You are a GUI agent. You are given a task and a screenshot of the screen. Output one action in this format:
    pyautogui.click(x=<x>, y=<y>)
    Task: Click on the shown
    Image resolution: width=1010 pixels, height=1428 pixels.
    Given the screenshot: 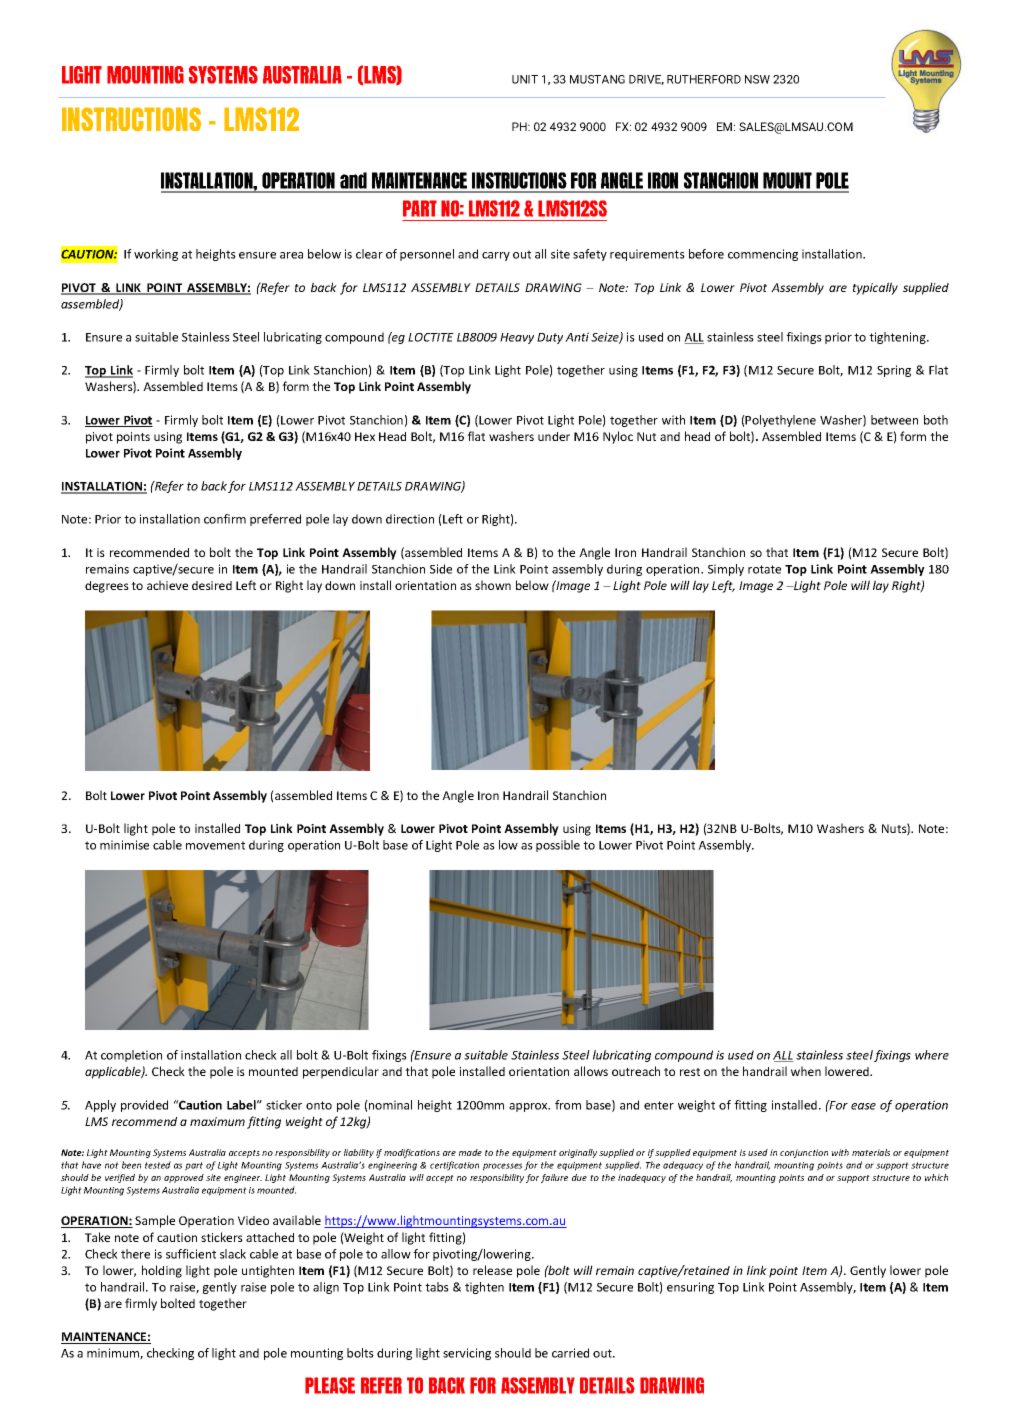 What is the action you would take?
    pyautogui.click(x=493, y=585)
